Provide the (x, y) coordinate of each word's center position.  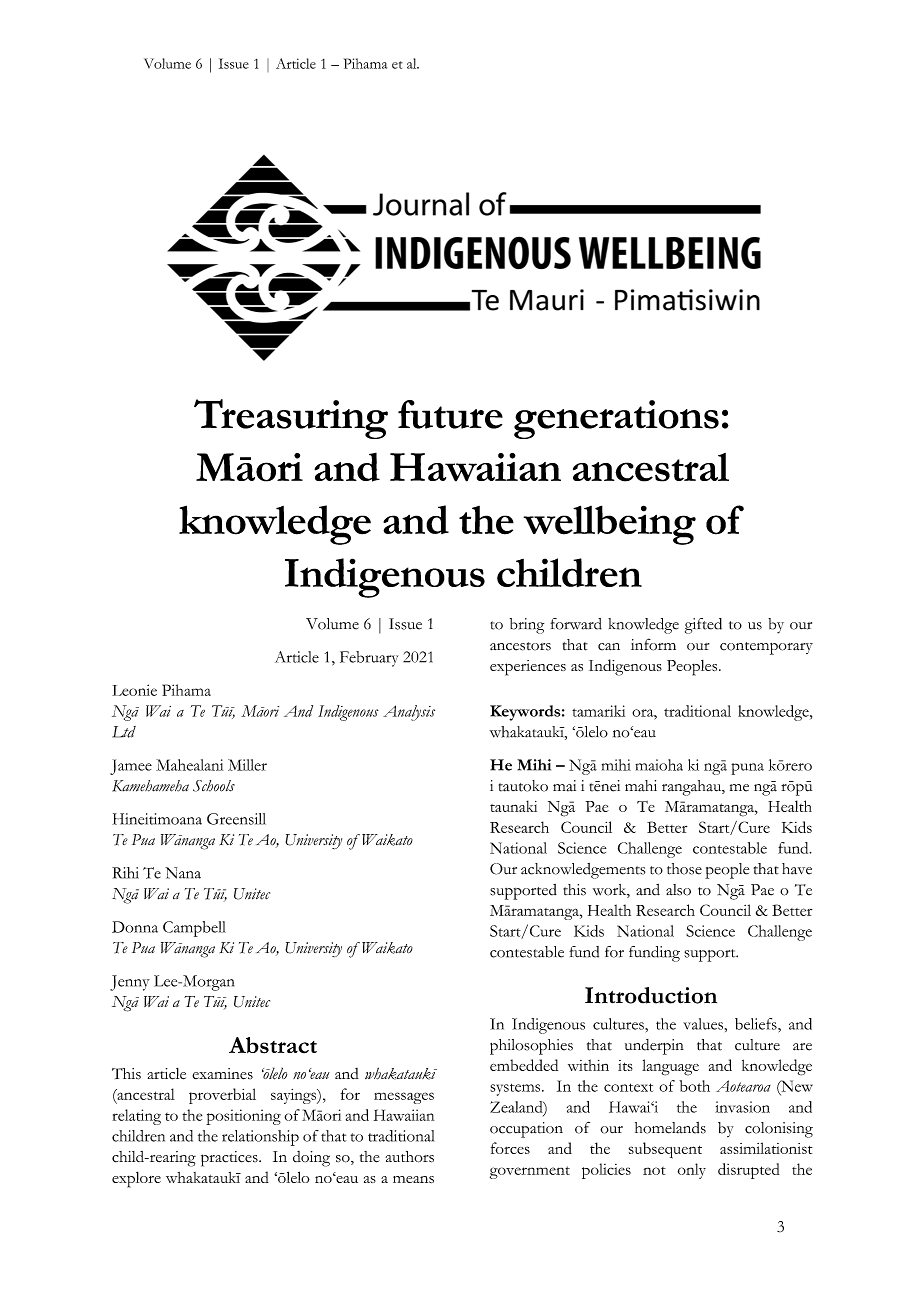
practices (230, 1159)
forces (510, 1148)
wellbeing (610, 525)
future (450, 414)
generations (616, 419)
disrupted (749, 1171)
